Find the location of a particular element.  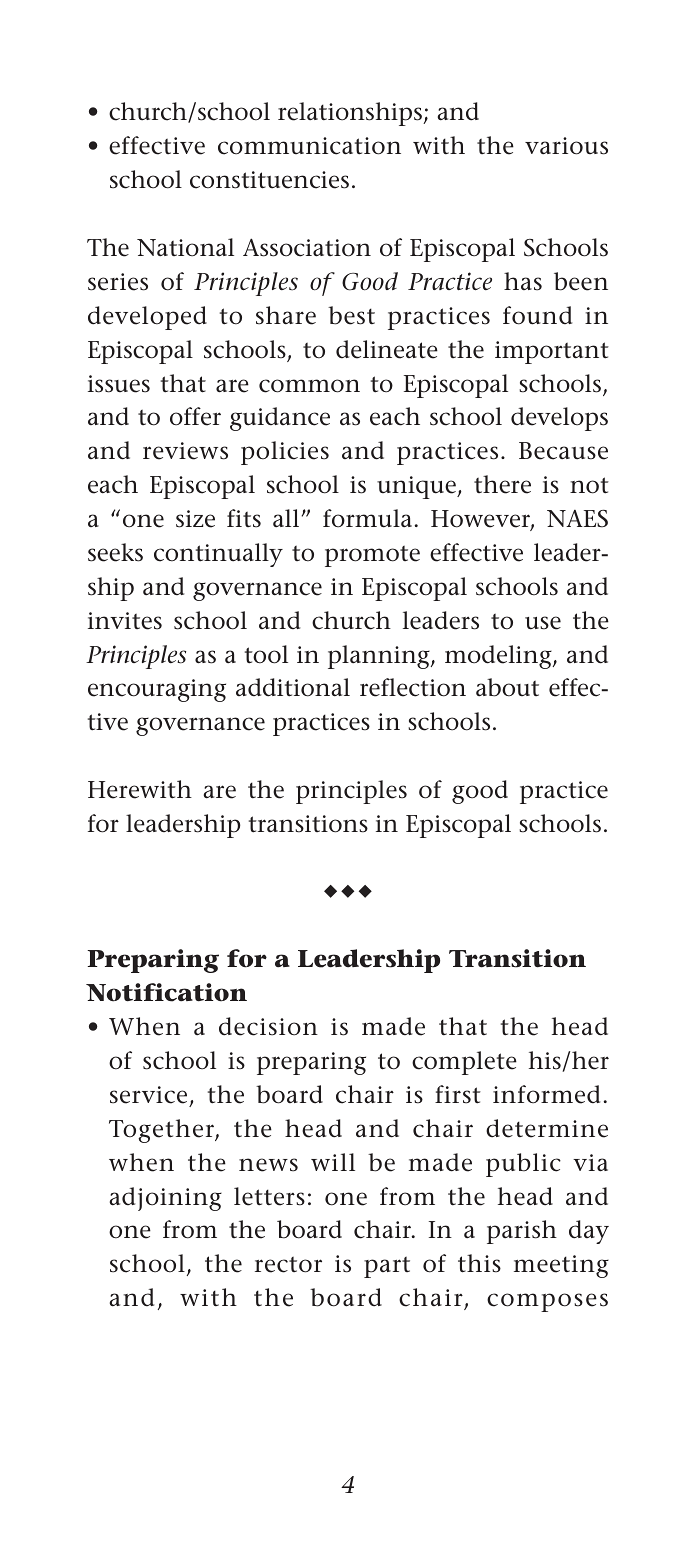

common is located at coordinates (309, 386).
